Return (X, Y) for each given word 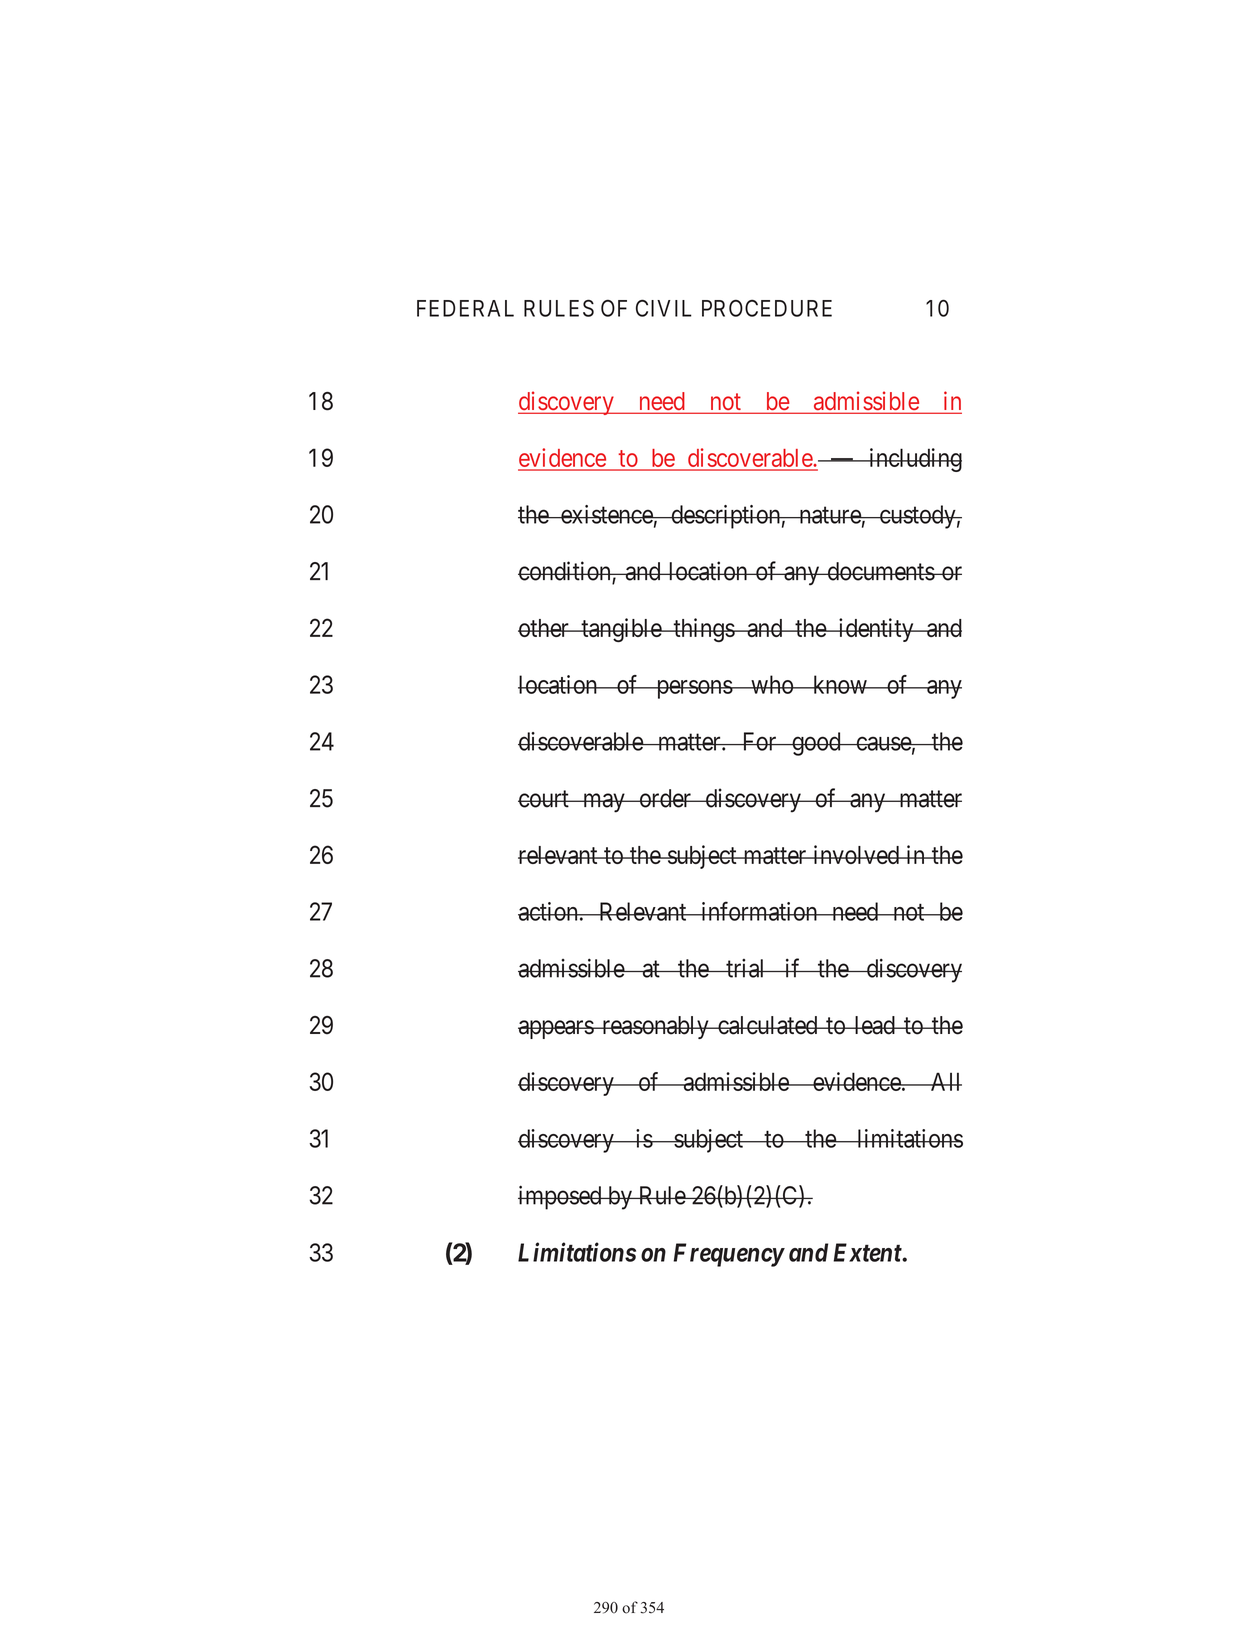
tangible (621, 630)
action (549, 911)
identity (876, 630)
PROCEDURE (767, 308)
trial (746, 968)
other (544, 628)
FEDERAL (465, 308)
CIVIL (664, 308)
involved (856, 854)
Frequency (728, 1255)
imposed (561, 1197)
